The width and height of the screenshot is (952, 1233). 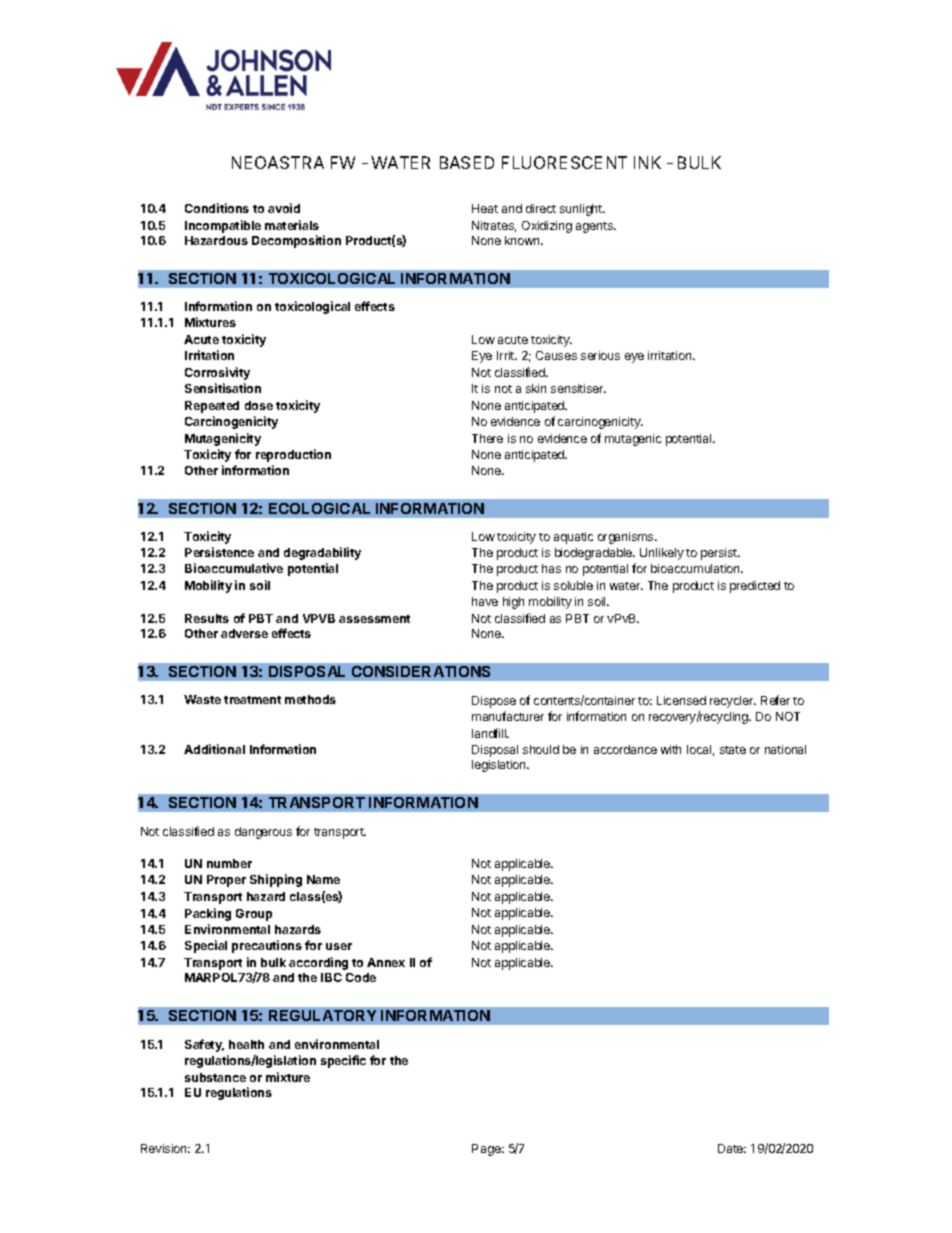 What do you see at coordinates (217, 208) in the screenshot?
I see `Conditions` at bounding box center [217, 208].
